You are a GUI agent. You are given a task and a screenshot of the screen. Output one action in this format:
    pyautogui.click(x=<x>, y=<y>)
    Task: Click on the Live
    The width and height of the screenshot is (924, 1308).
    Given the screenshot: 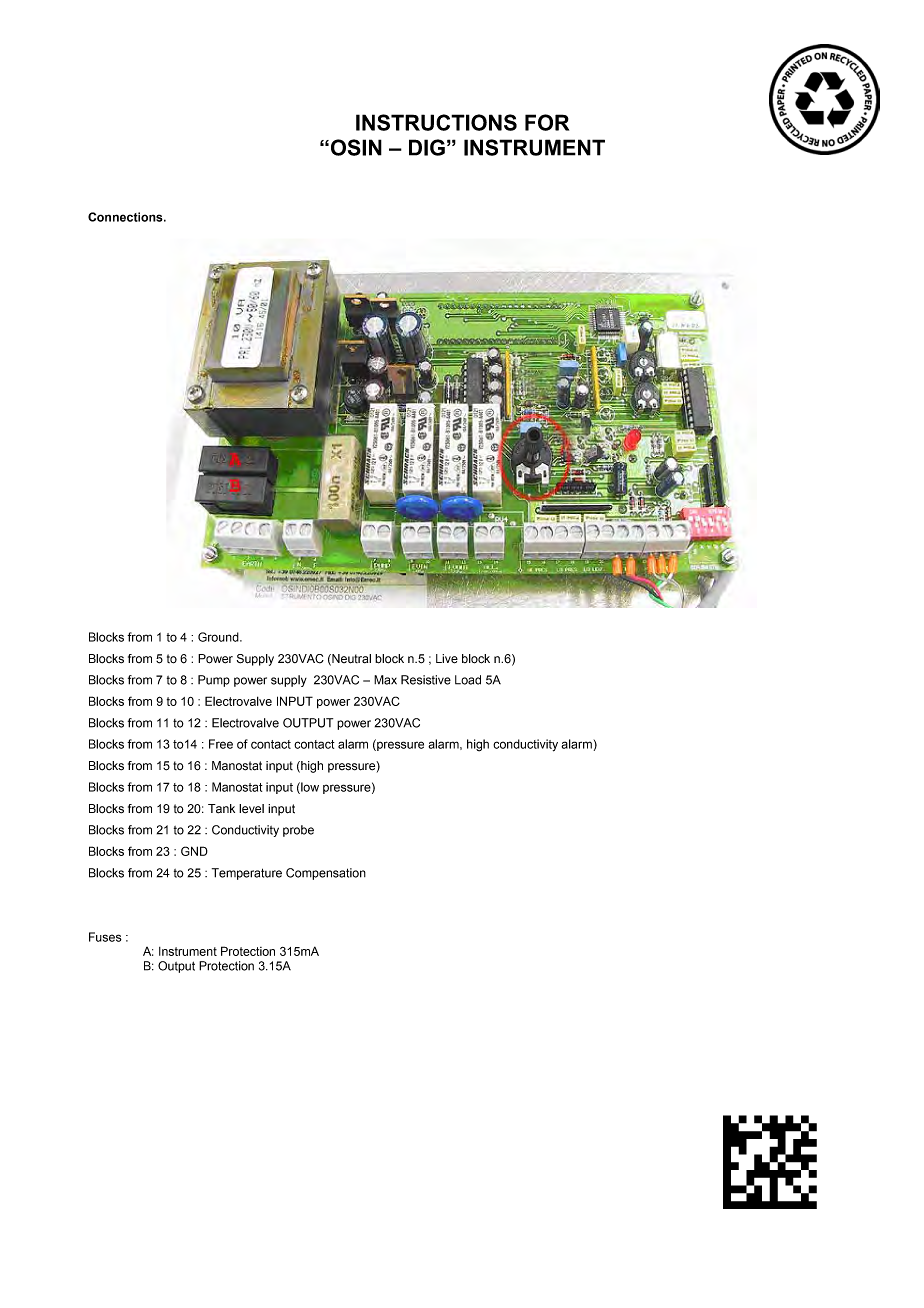 What is the action you would take?
    pyautogui.click(x=447, y=659)
